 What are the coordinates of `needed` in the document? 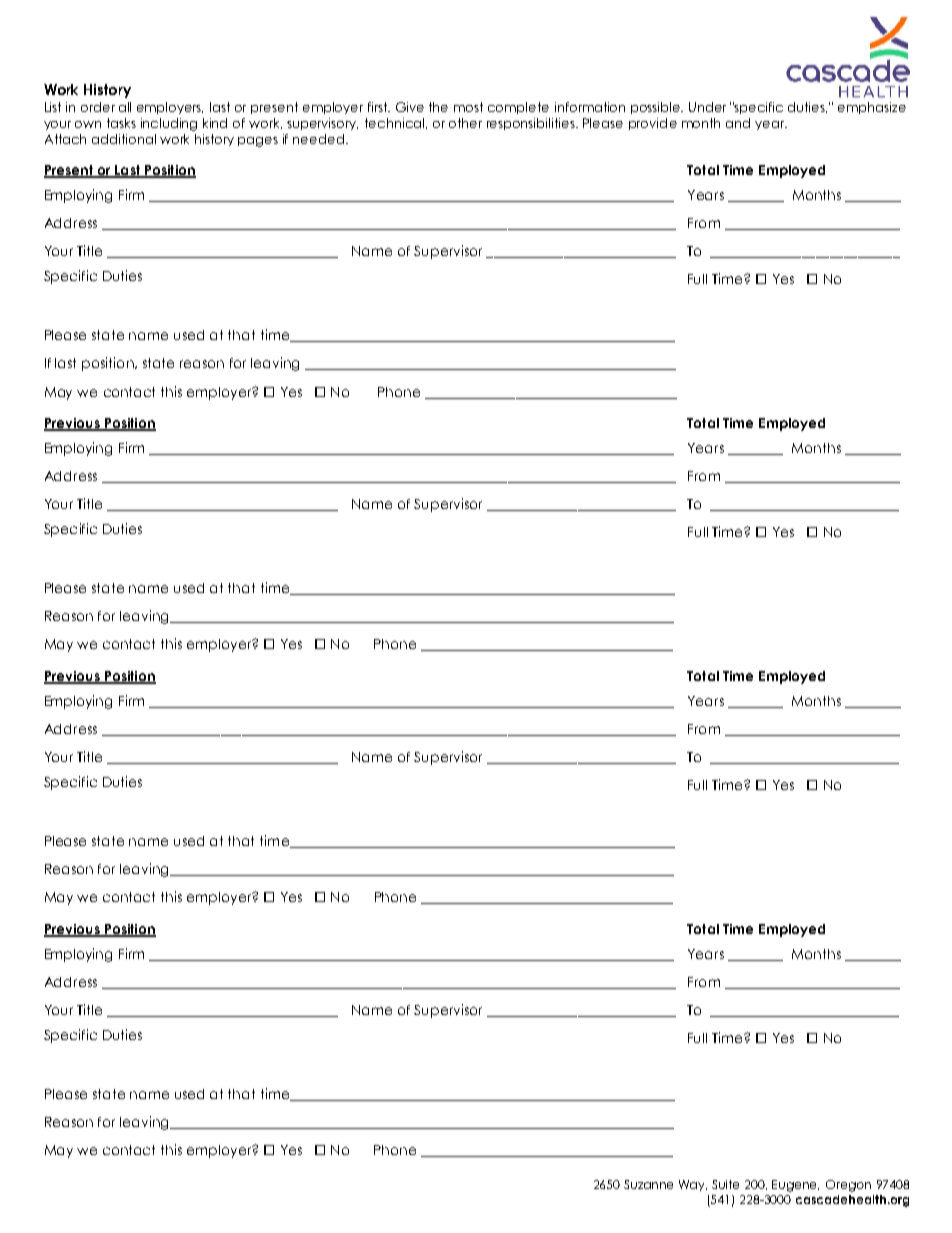 It's located at (320, 139).
